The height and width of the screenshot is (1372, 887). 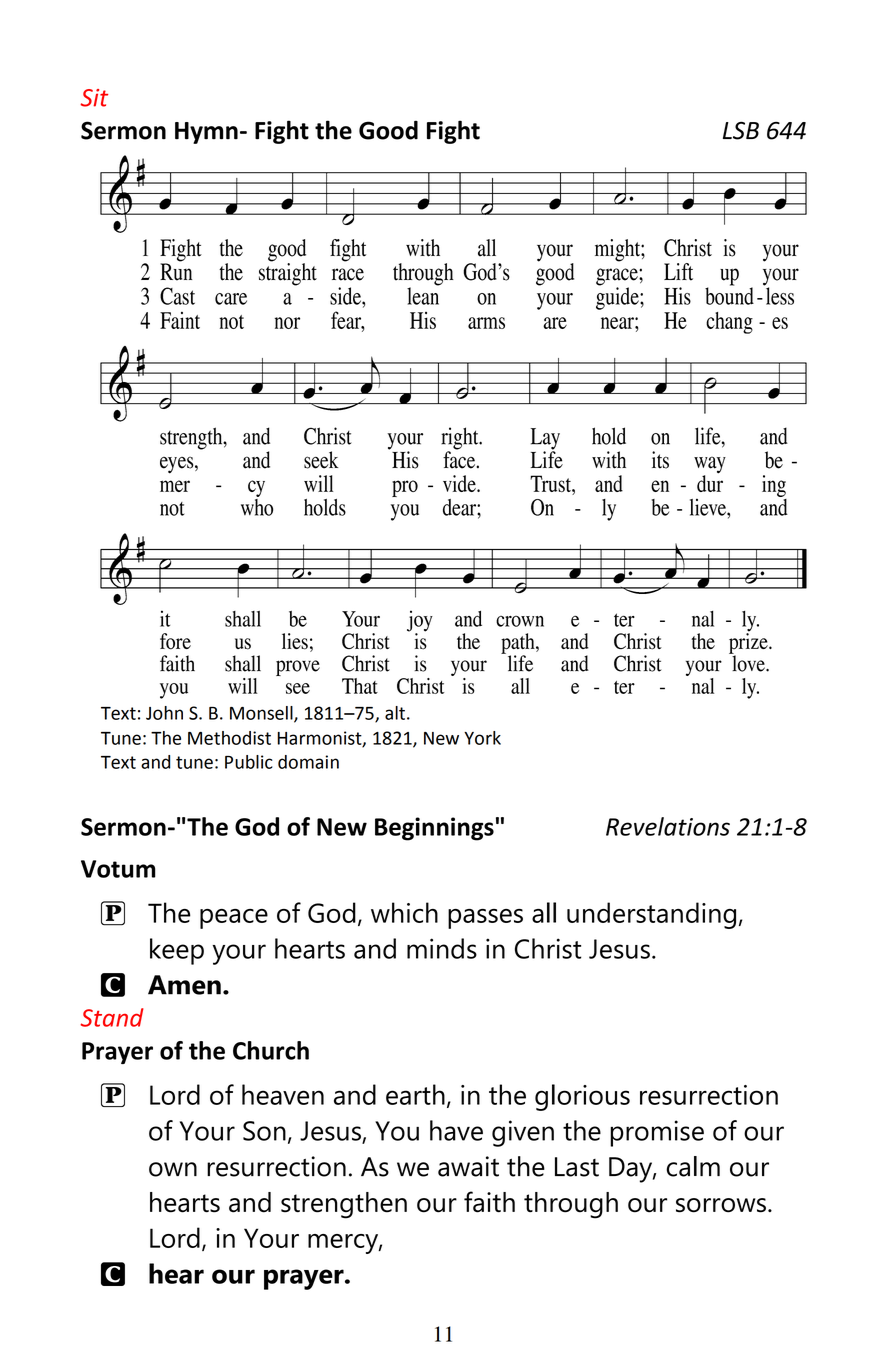 What do you see at coordinates (544, 912) in the screenshot?
I see `all` at bounding box center [544, 912].
